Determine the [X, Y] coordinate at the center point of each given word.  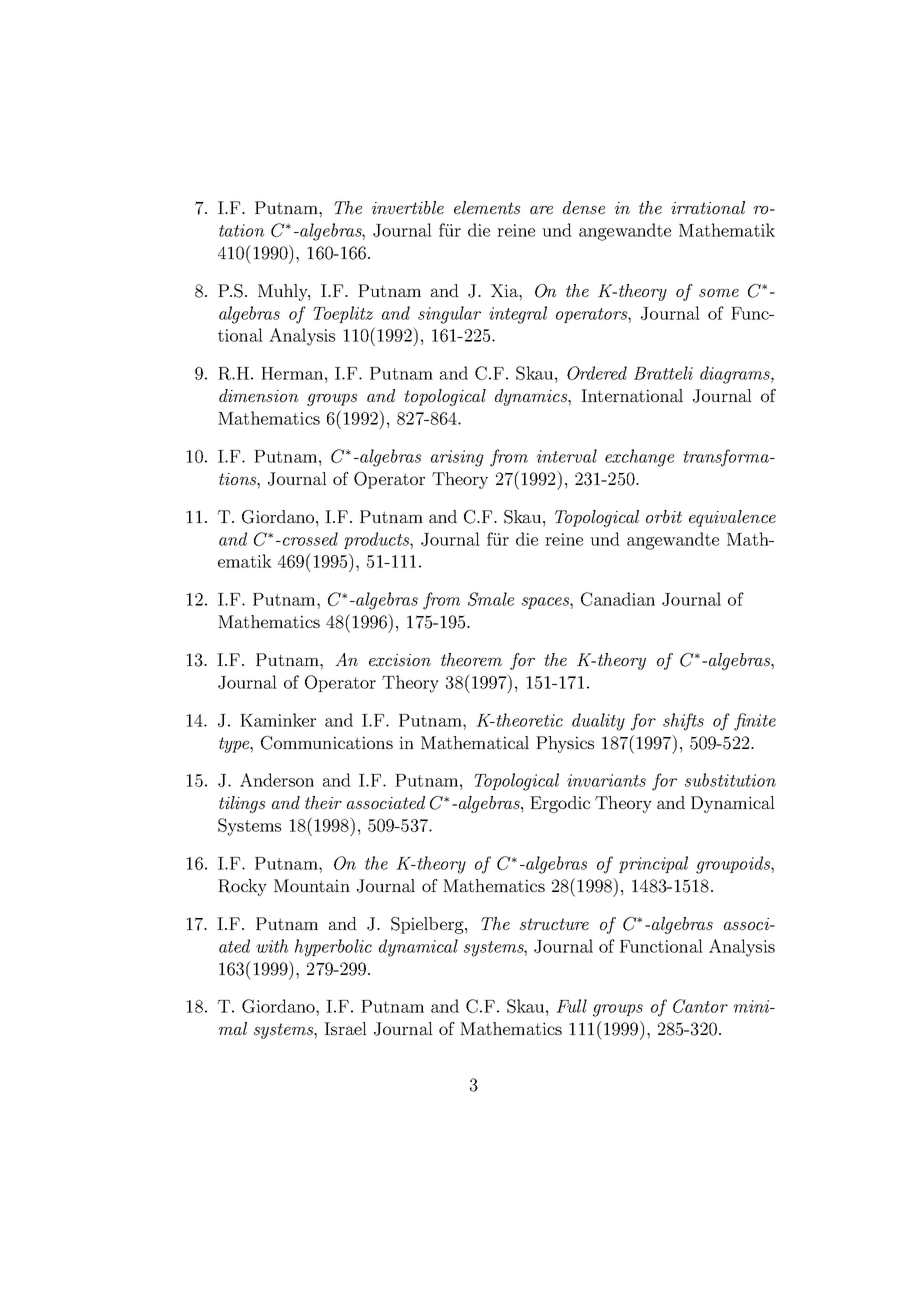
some [719, 293]
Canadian [618, 599]
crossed [310, 539]
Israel [345, 1028]
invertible [408, 207]
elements [487, 207]
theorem [471, 659]
